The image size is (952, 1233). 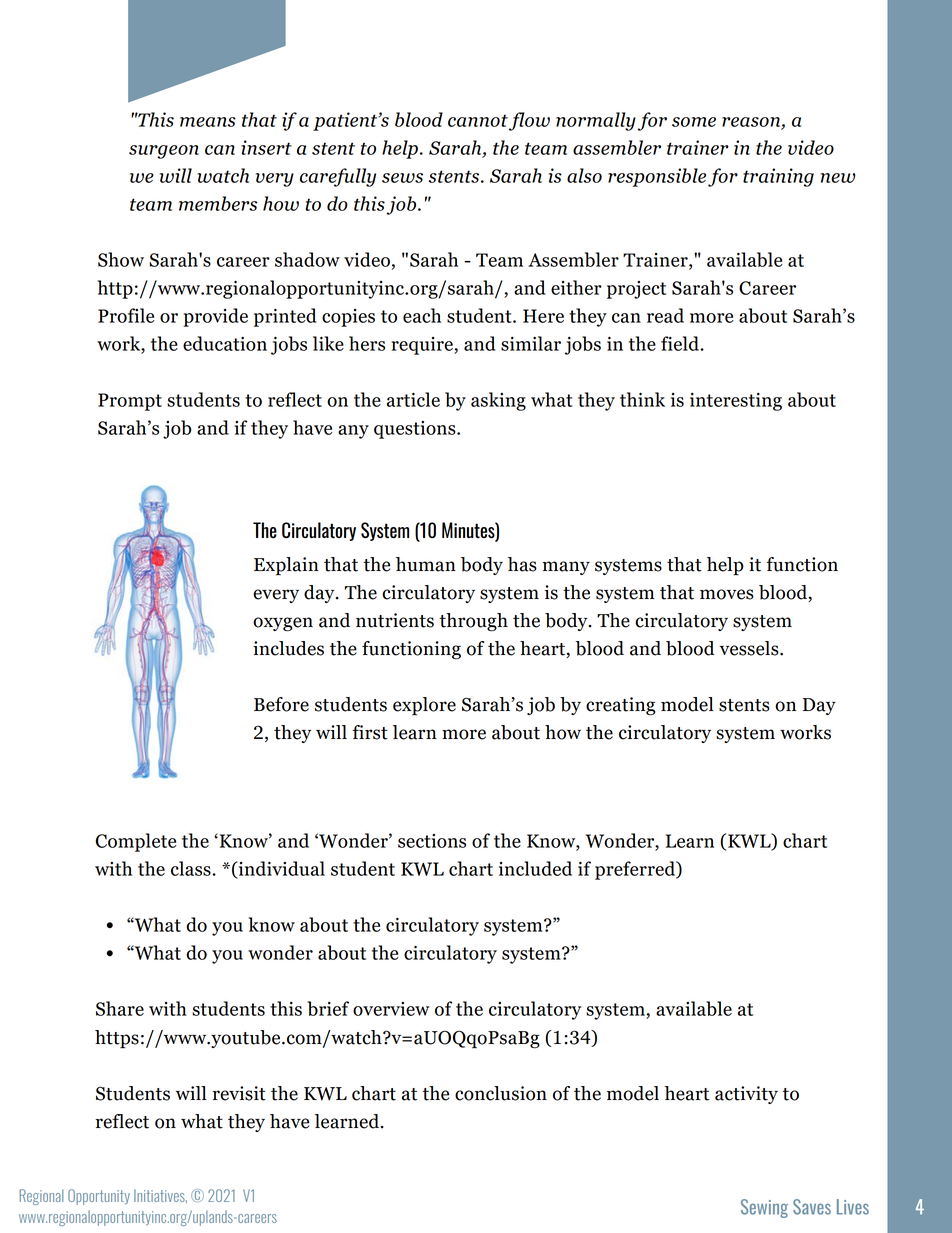 I want to click on through, so click(x=473, y=622).
